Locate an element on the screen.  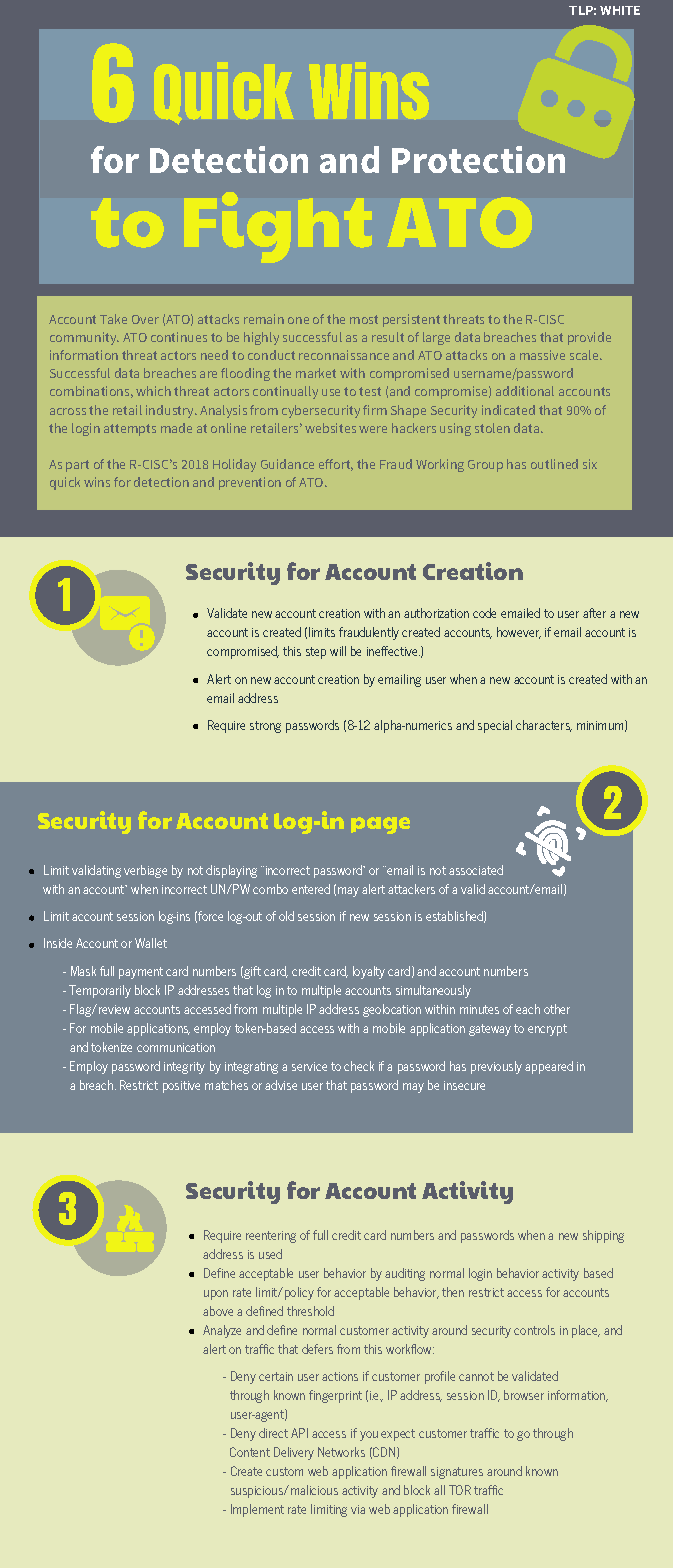
WHITE is located at coordinates (620, 10).
